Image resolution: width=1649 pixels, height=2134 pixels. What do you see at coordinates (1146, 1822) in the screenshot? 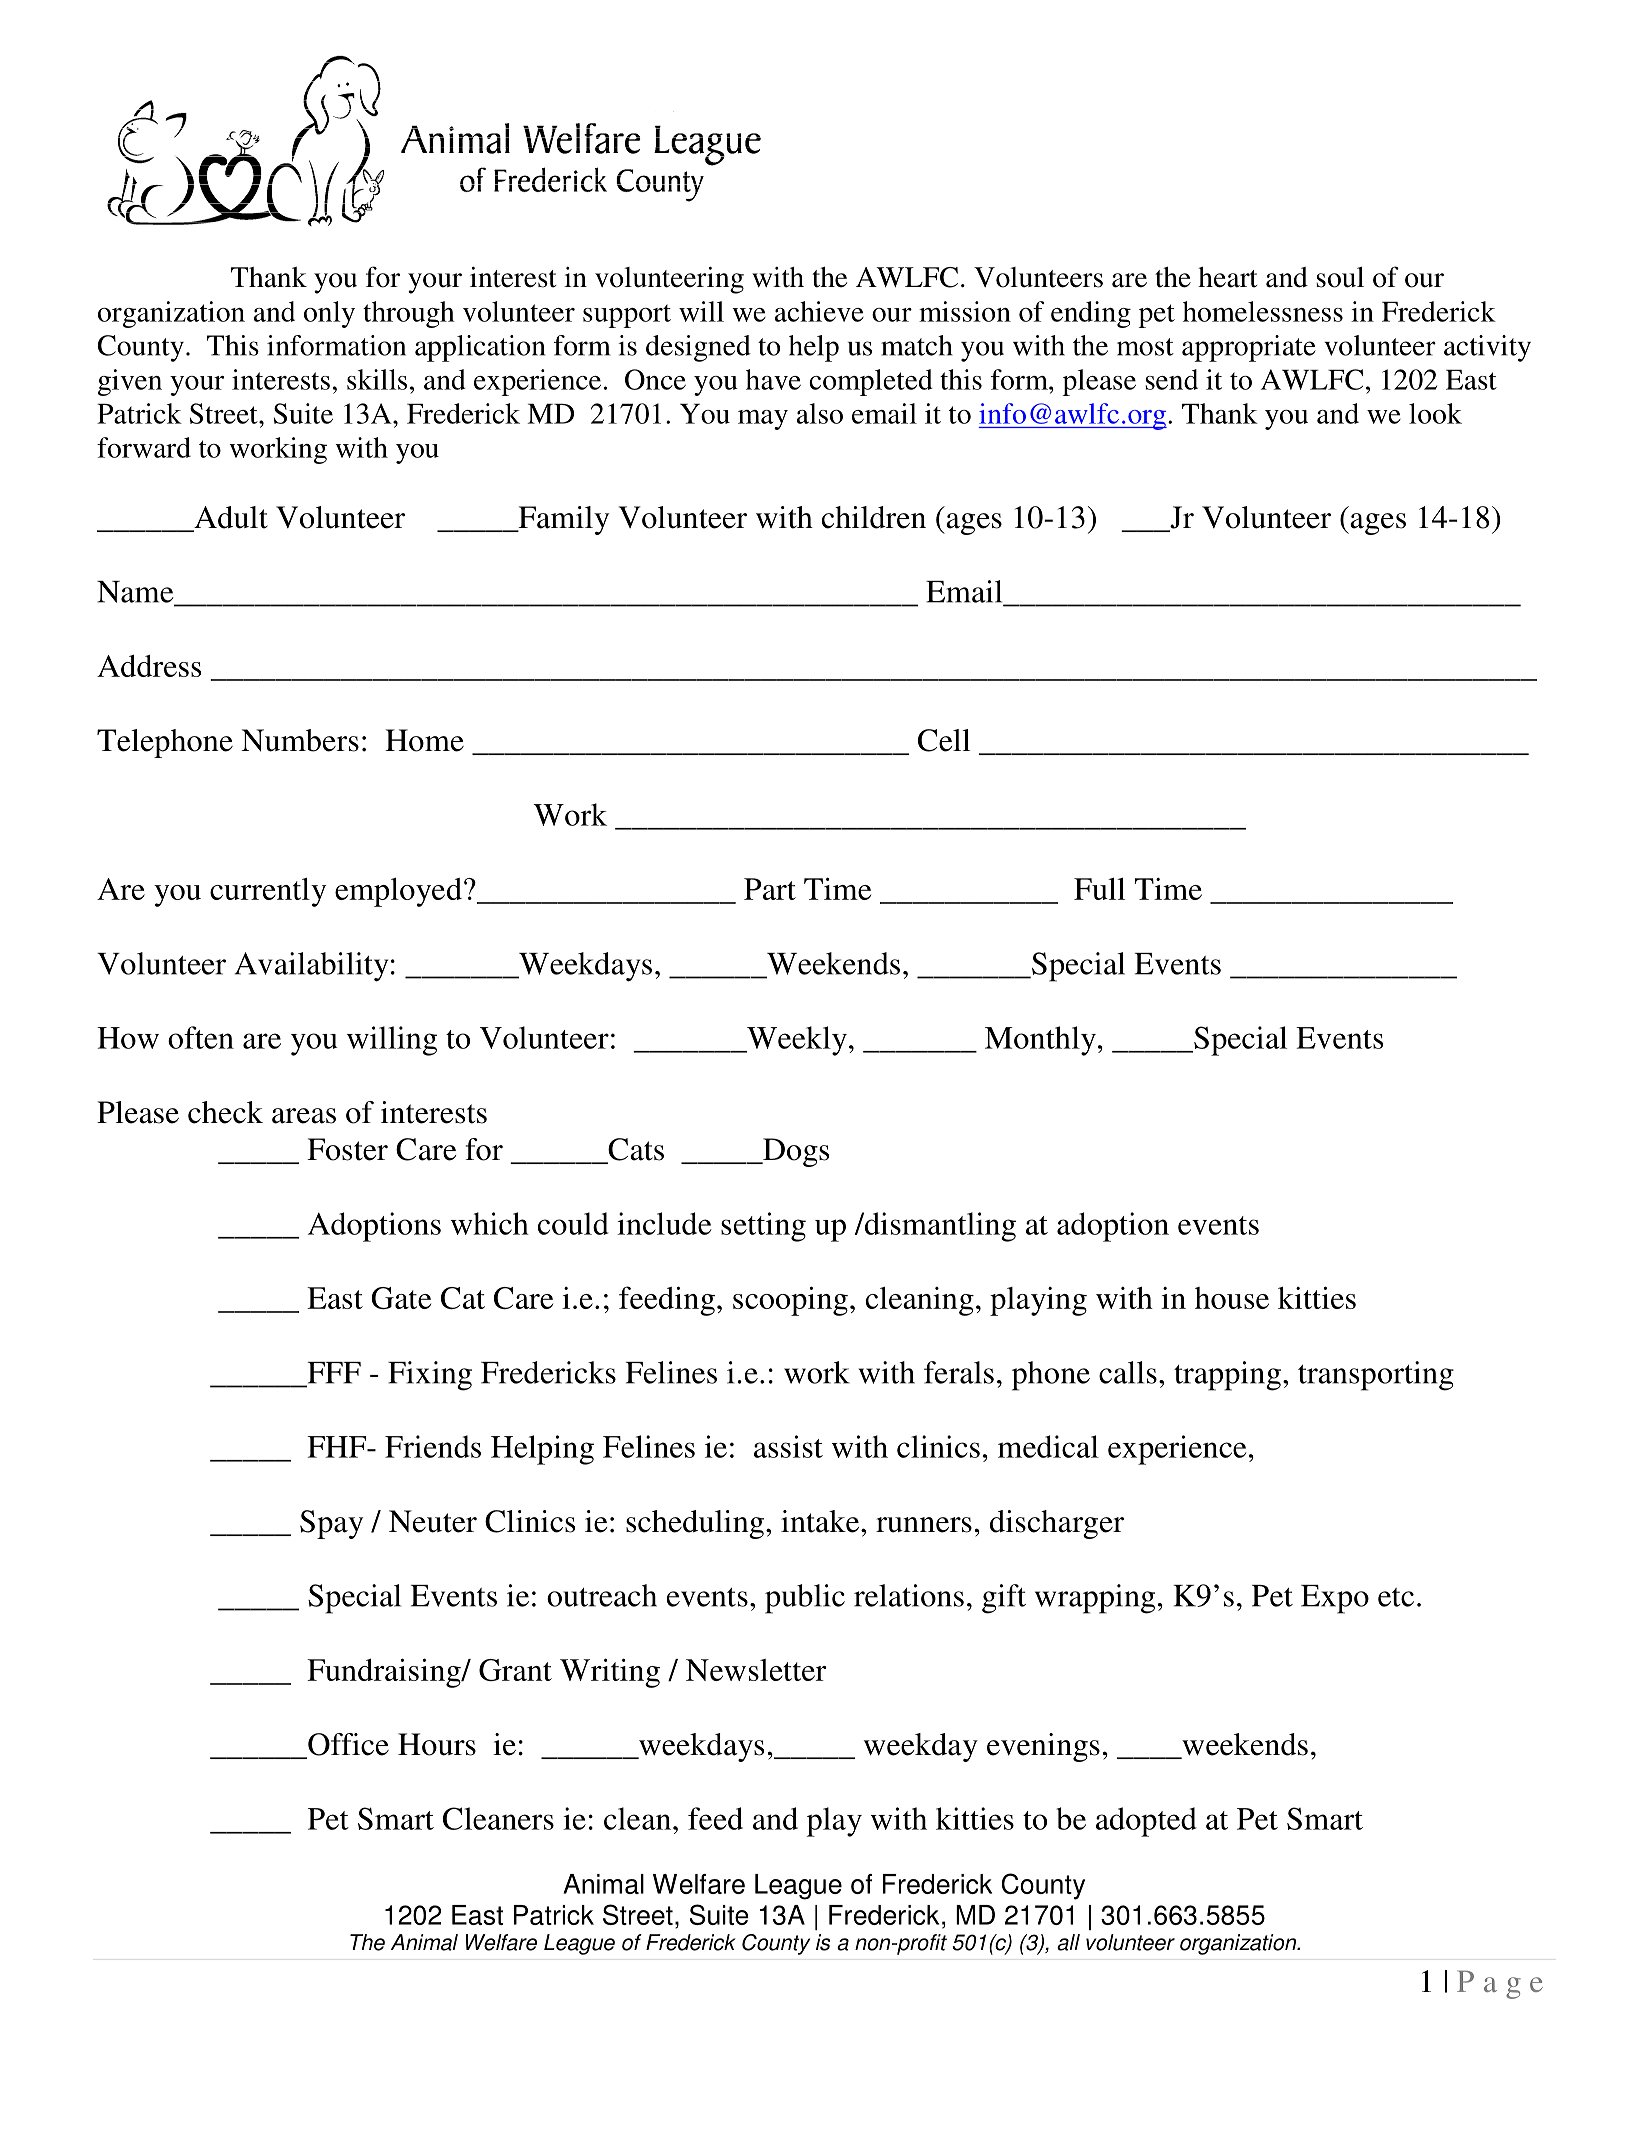
I see `adopted` at bounding box center [1146, 1822].
